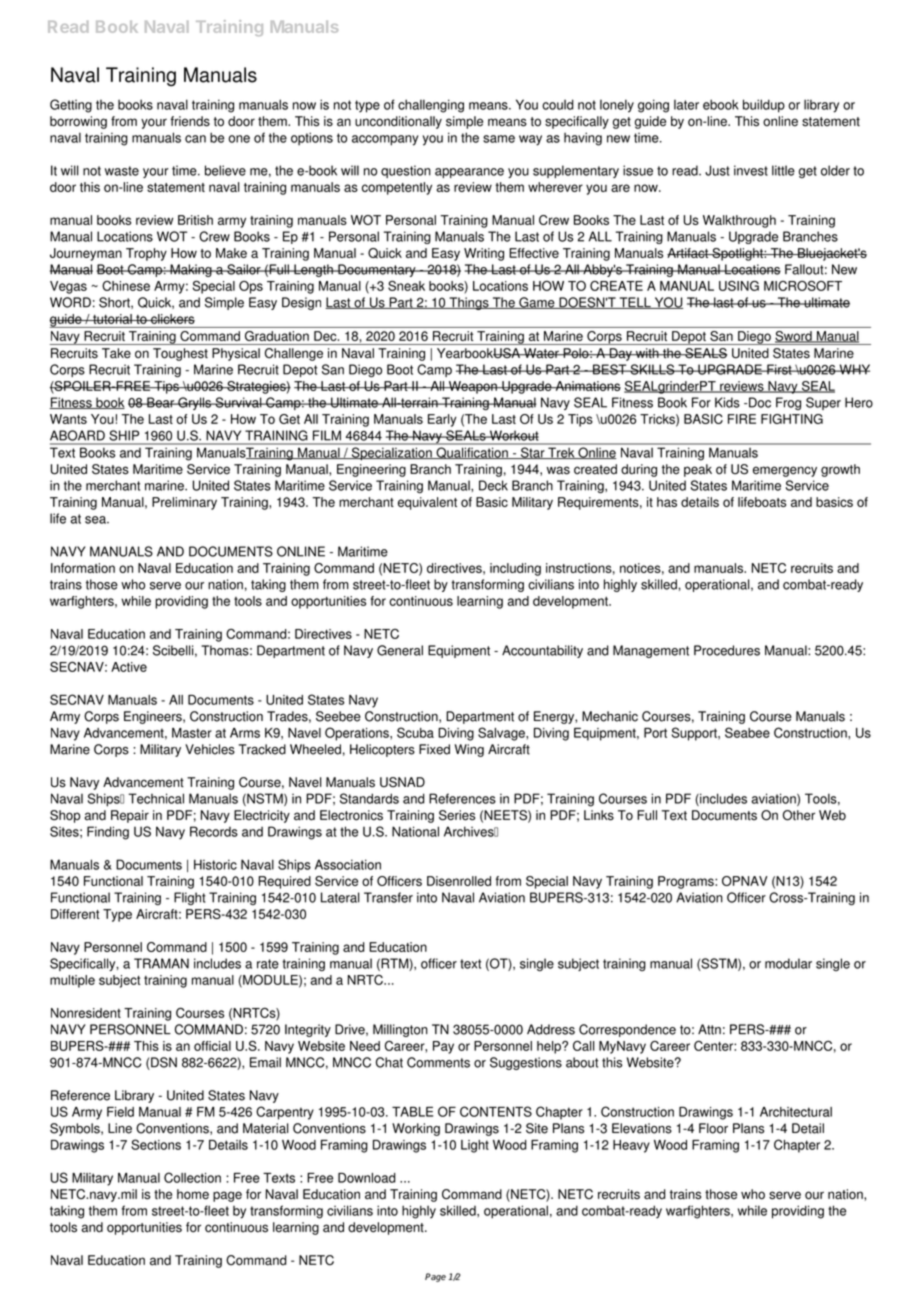 The width and height of the page is (924, 1308). I want to click on modular, so click(788, 963).
